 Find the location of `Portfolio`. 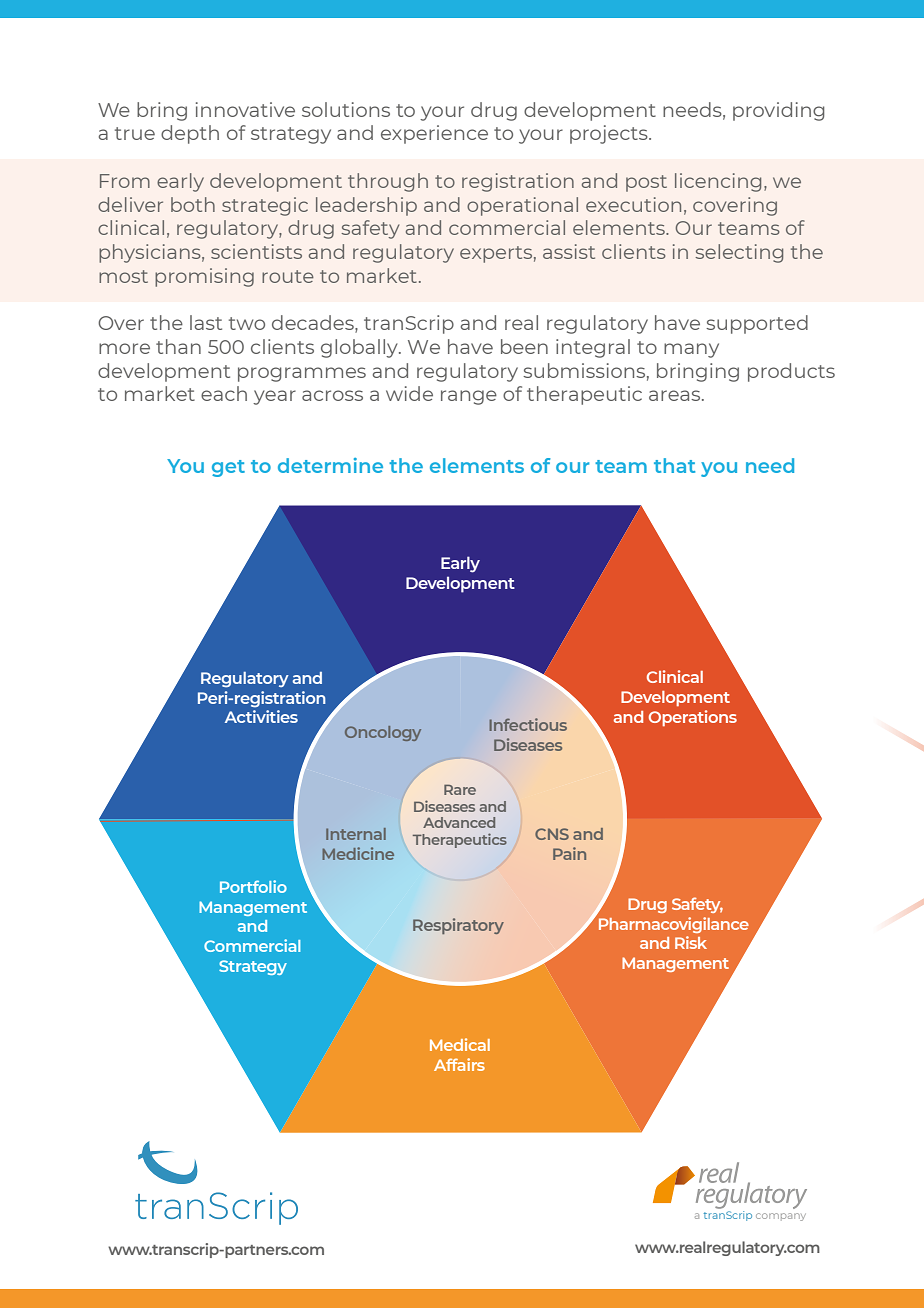

Portfolio is located at coordinates (253, 886).
